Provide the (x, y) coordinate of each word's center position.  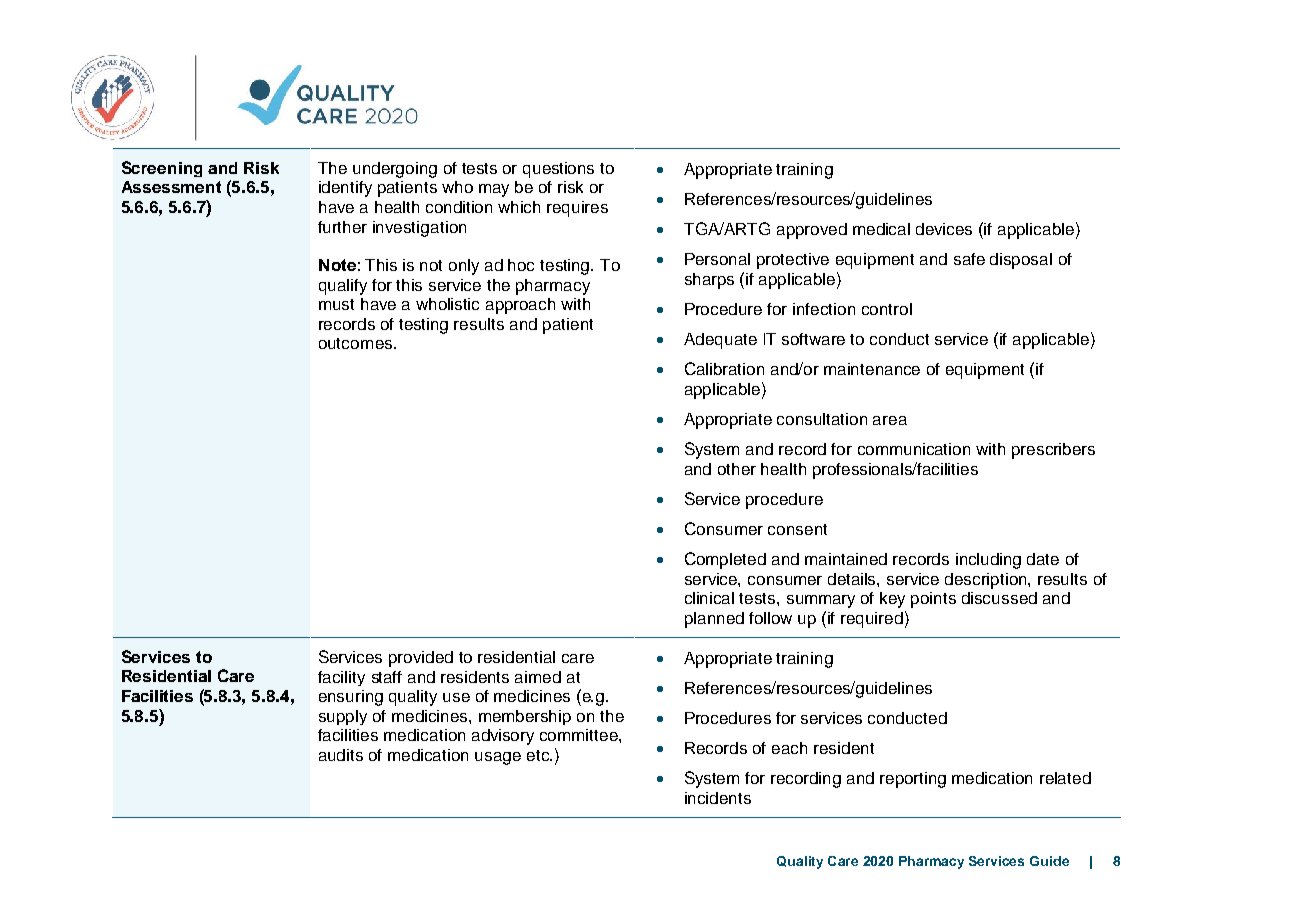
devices (944, 229)
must (336, 304)
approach (520, 306)
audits (341, 755)
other (737, 469)
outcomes (357, 343)
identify (345, 189)
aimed (538, 677)
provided (421, 659)
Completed (725, 560)
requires (577, 209)
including (988, 561)
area (890, 420)
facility (341, 678)
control (887, 309)
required (872, 620)
